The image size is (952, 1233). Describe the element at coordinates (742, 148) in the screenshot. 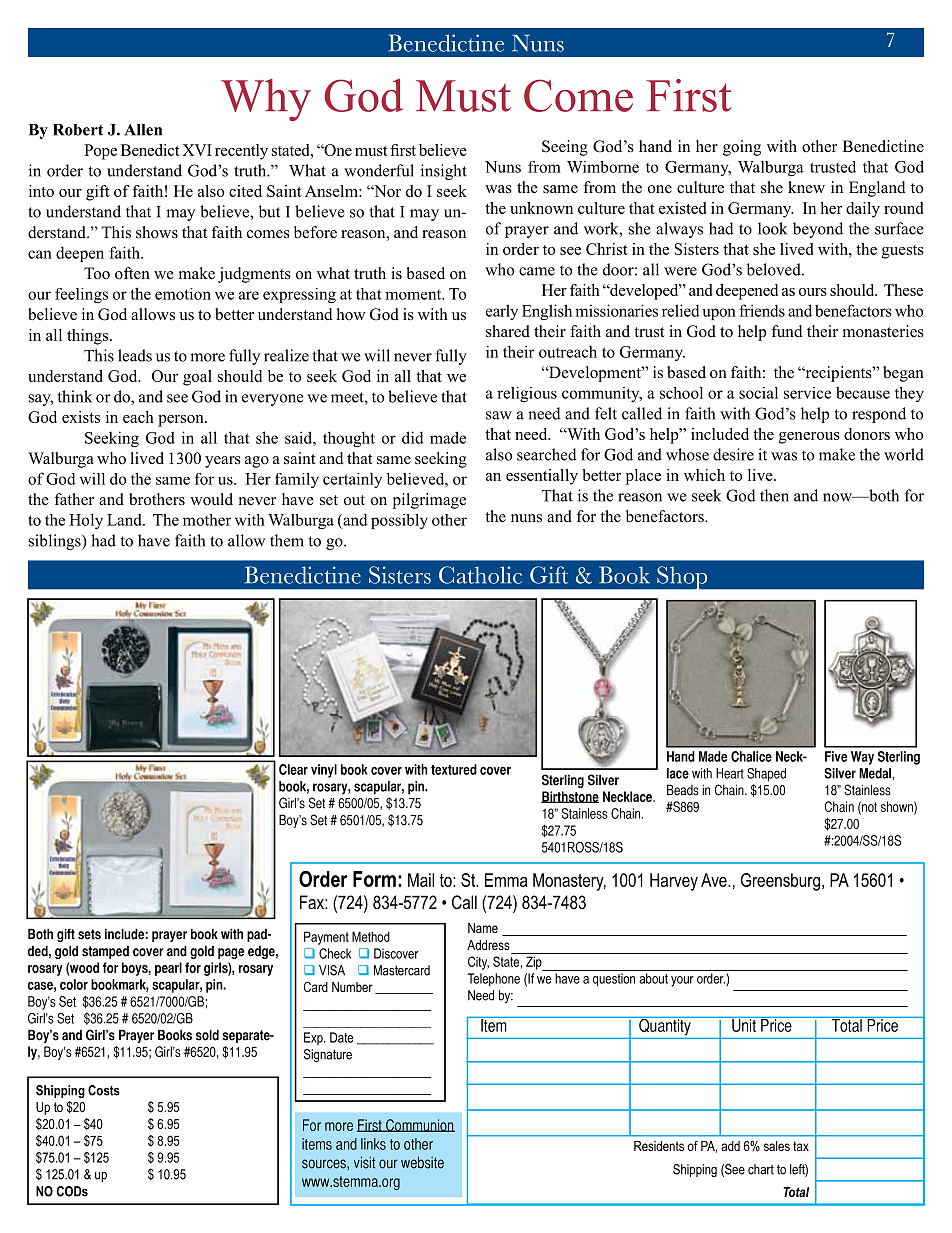

I see `going` at that location.
